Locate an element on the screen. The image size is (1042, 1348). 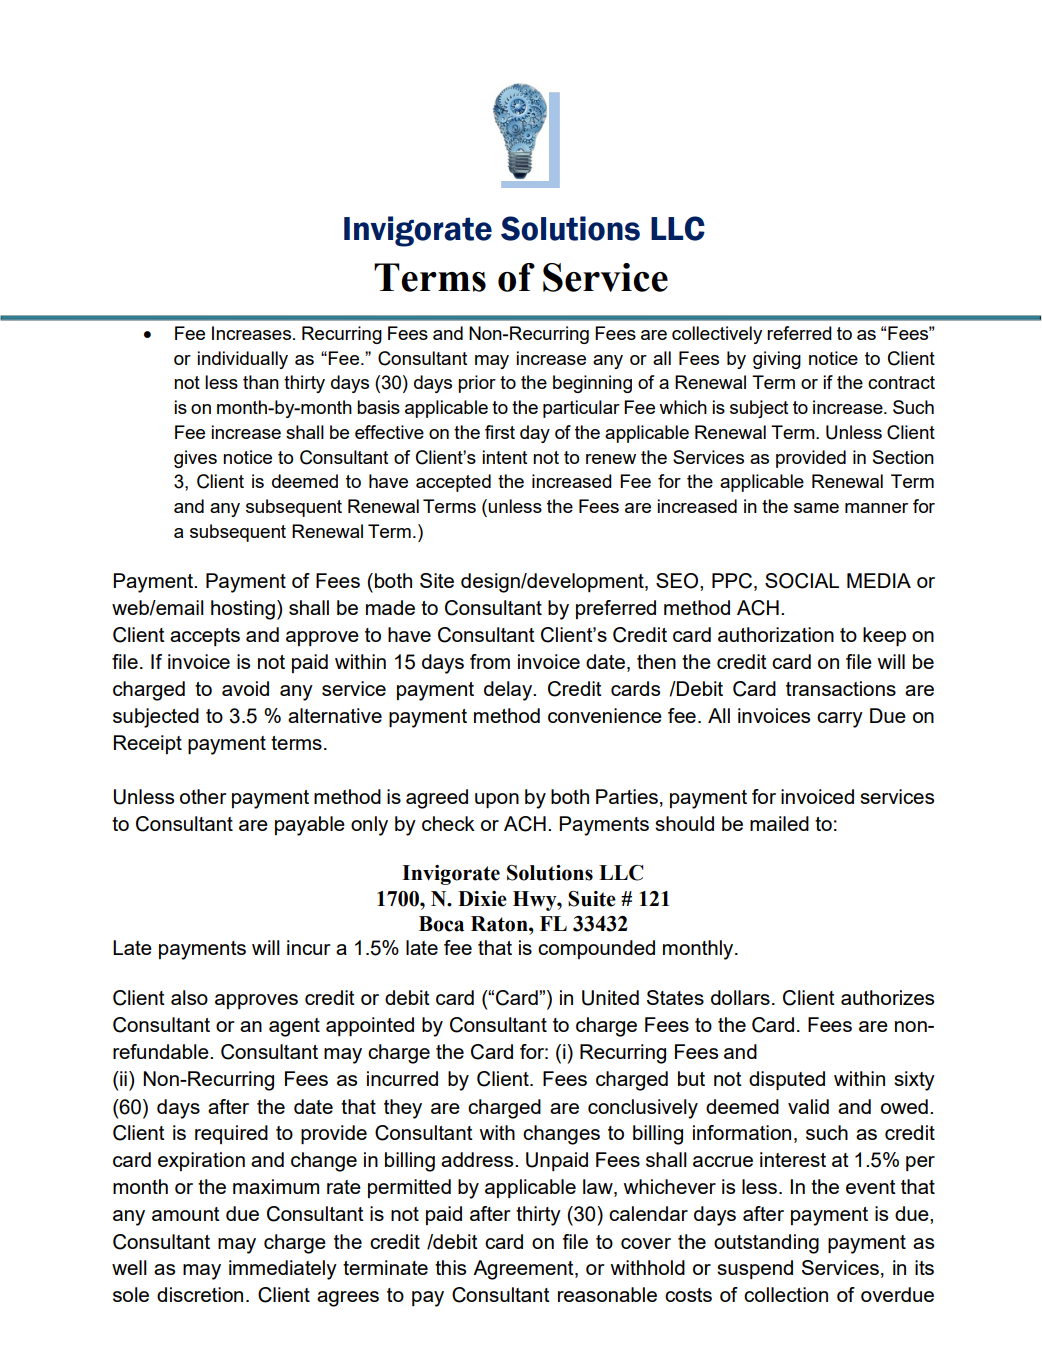
Agreement is located at coordinates (524, 1270).
